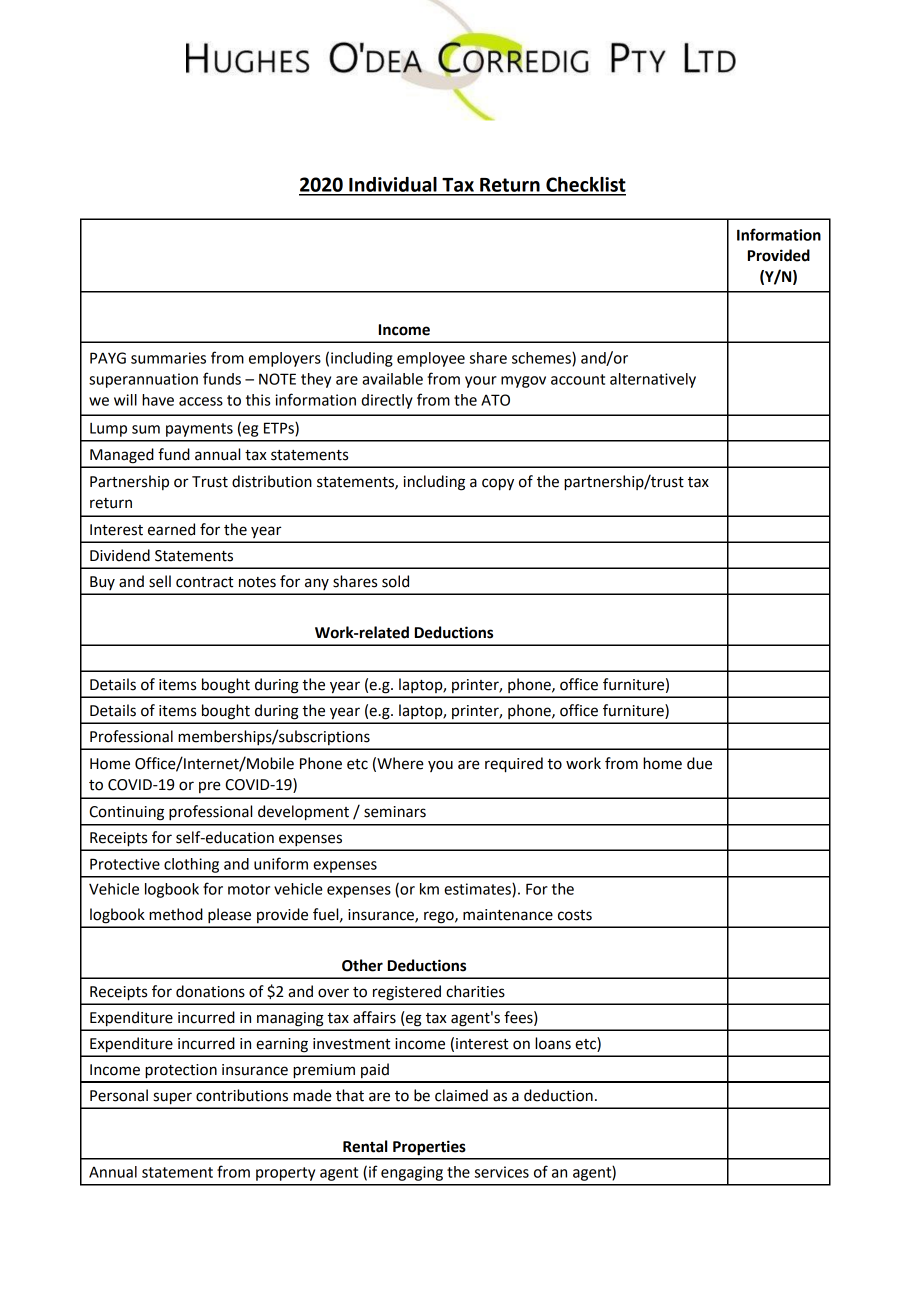  Describe the element at coordinates (699, 763) in the document. I see `due` at that location.
